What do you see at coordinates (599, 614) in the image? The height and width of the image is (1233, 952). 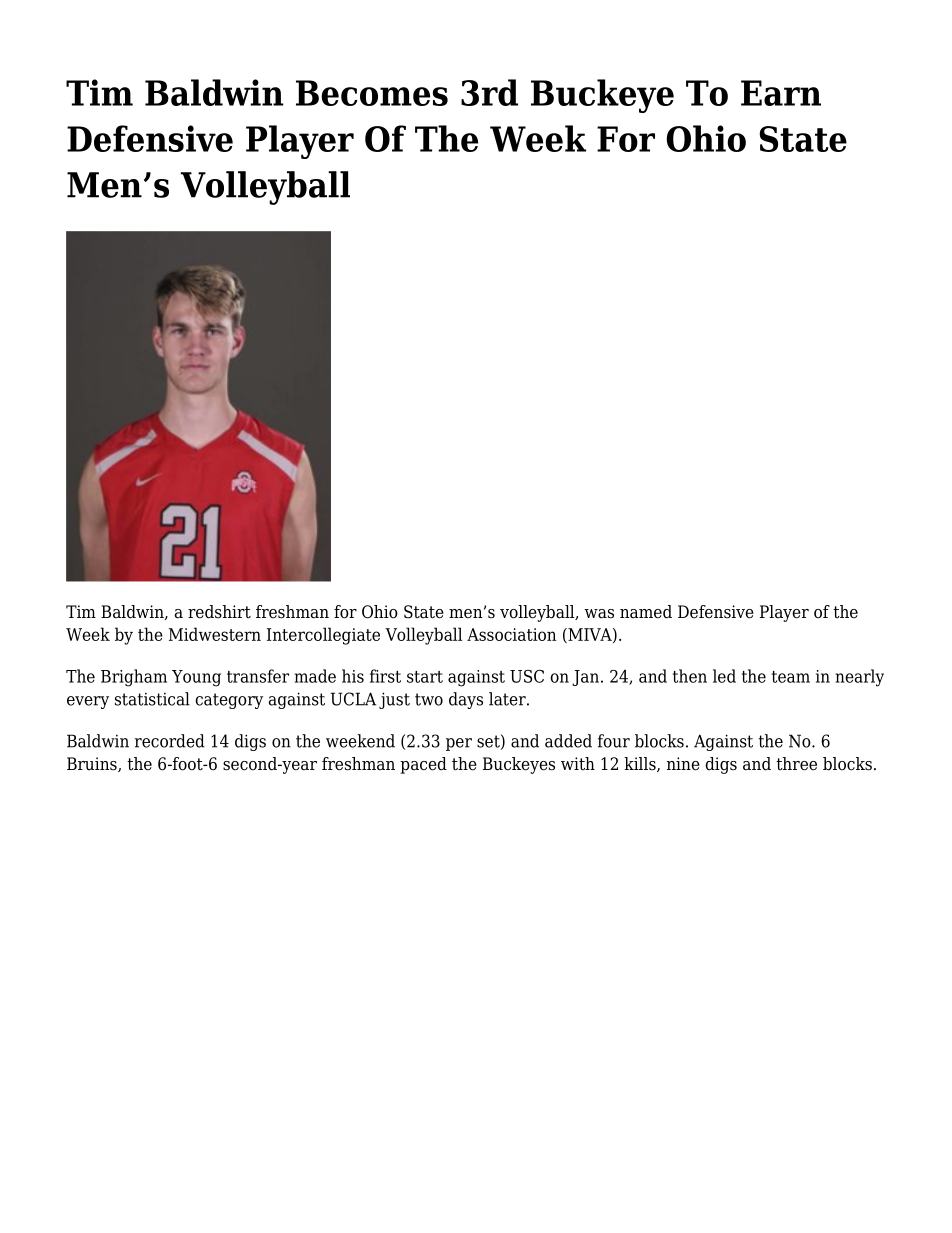 I see `was` at bounding box center [599, 614].
